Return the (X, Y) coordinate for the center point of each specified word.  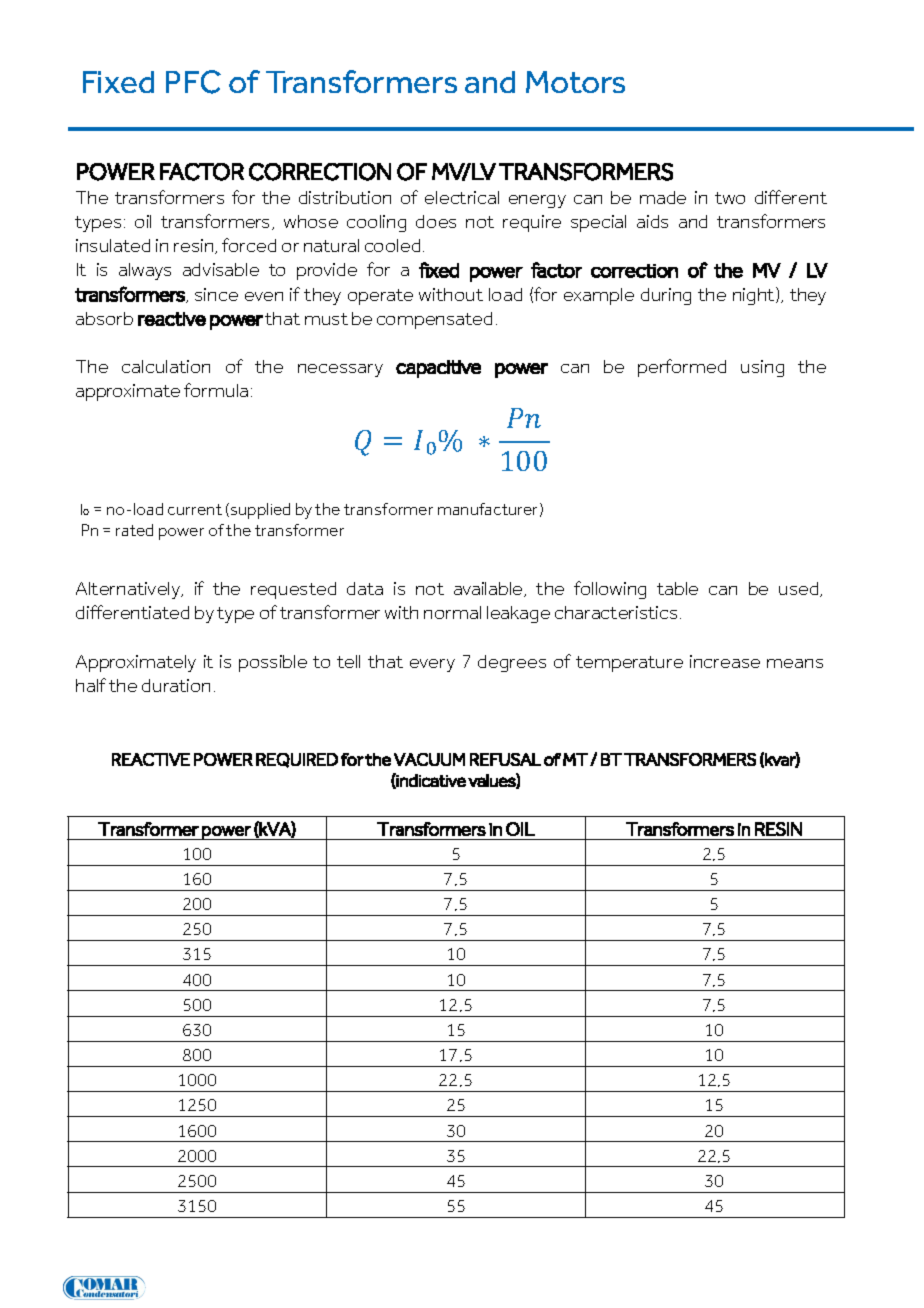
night (755, 296)
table (677, 588)
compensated (434, 320)
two (730, 198)
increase (725, 661)
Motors (575, 82)
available (489, 589)
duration (176, 685)
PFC (193, 82)
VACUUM (429, 759)
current (195, 509)
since (216, 294)
